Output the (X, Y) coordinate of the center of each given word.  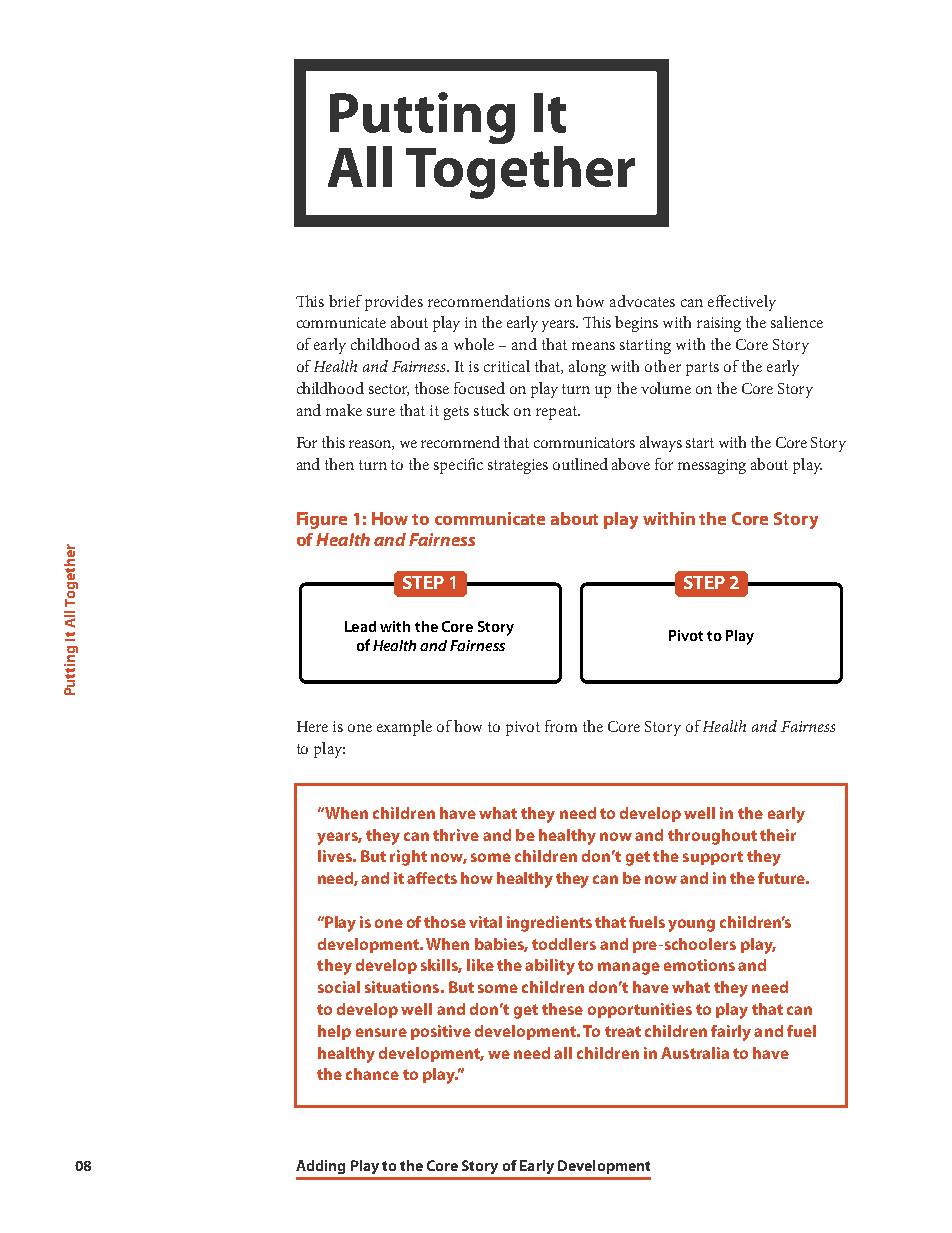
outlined (580, 464)
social (339, 987)
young (691, 925)
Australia (695, 1053)
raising (719, 324)
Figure (322, 520)
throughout (712, 837)
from (561, 726)
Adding (320, 1167)
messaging (712, 466)
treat (623, 1031)
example (404, 728)
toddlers (564, 944)
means (593, 346)
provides (394, 303)
